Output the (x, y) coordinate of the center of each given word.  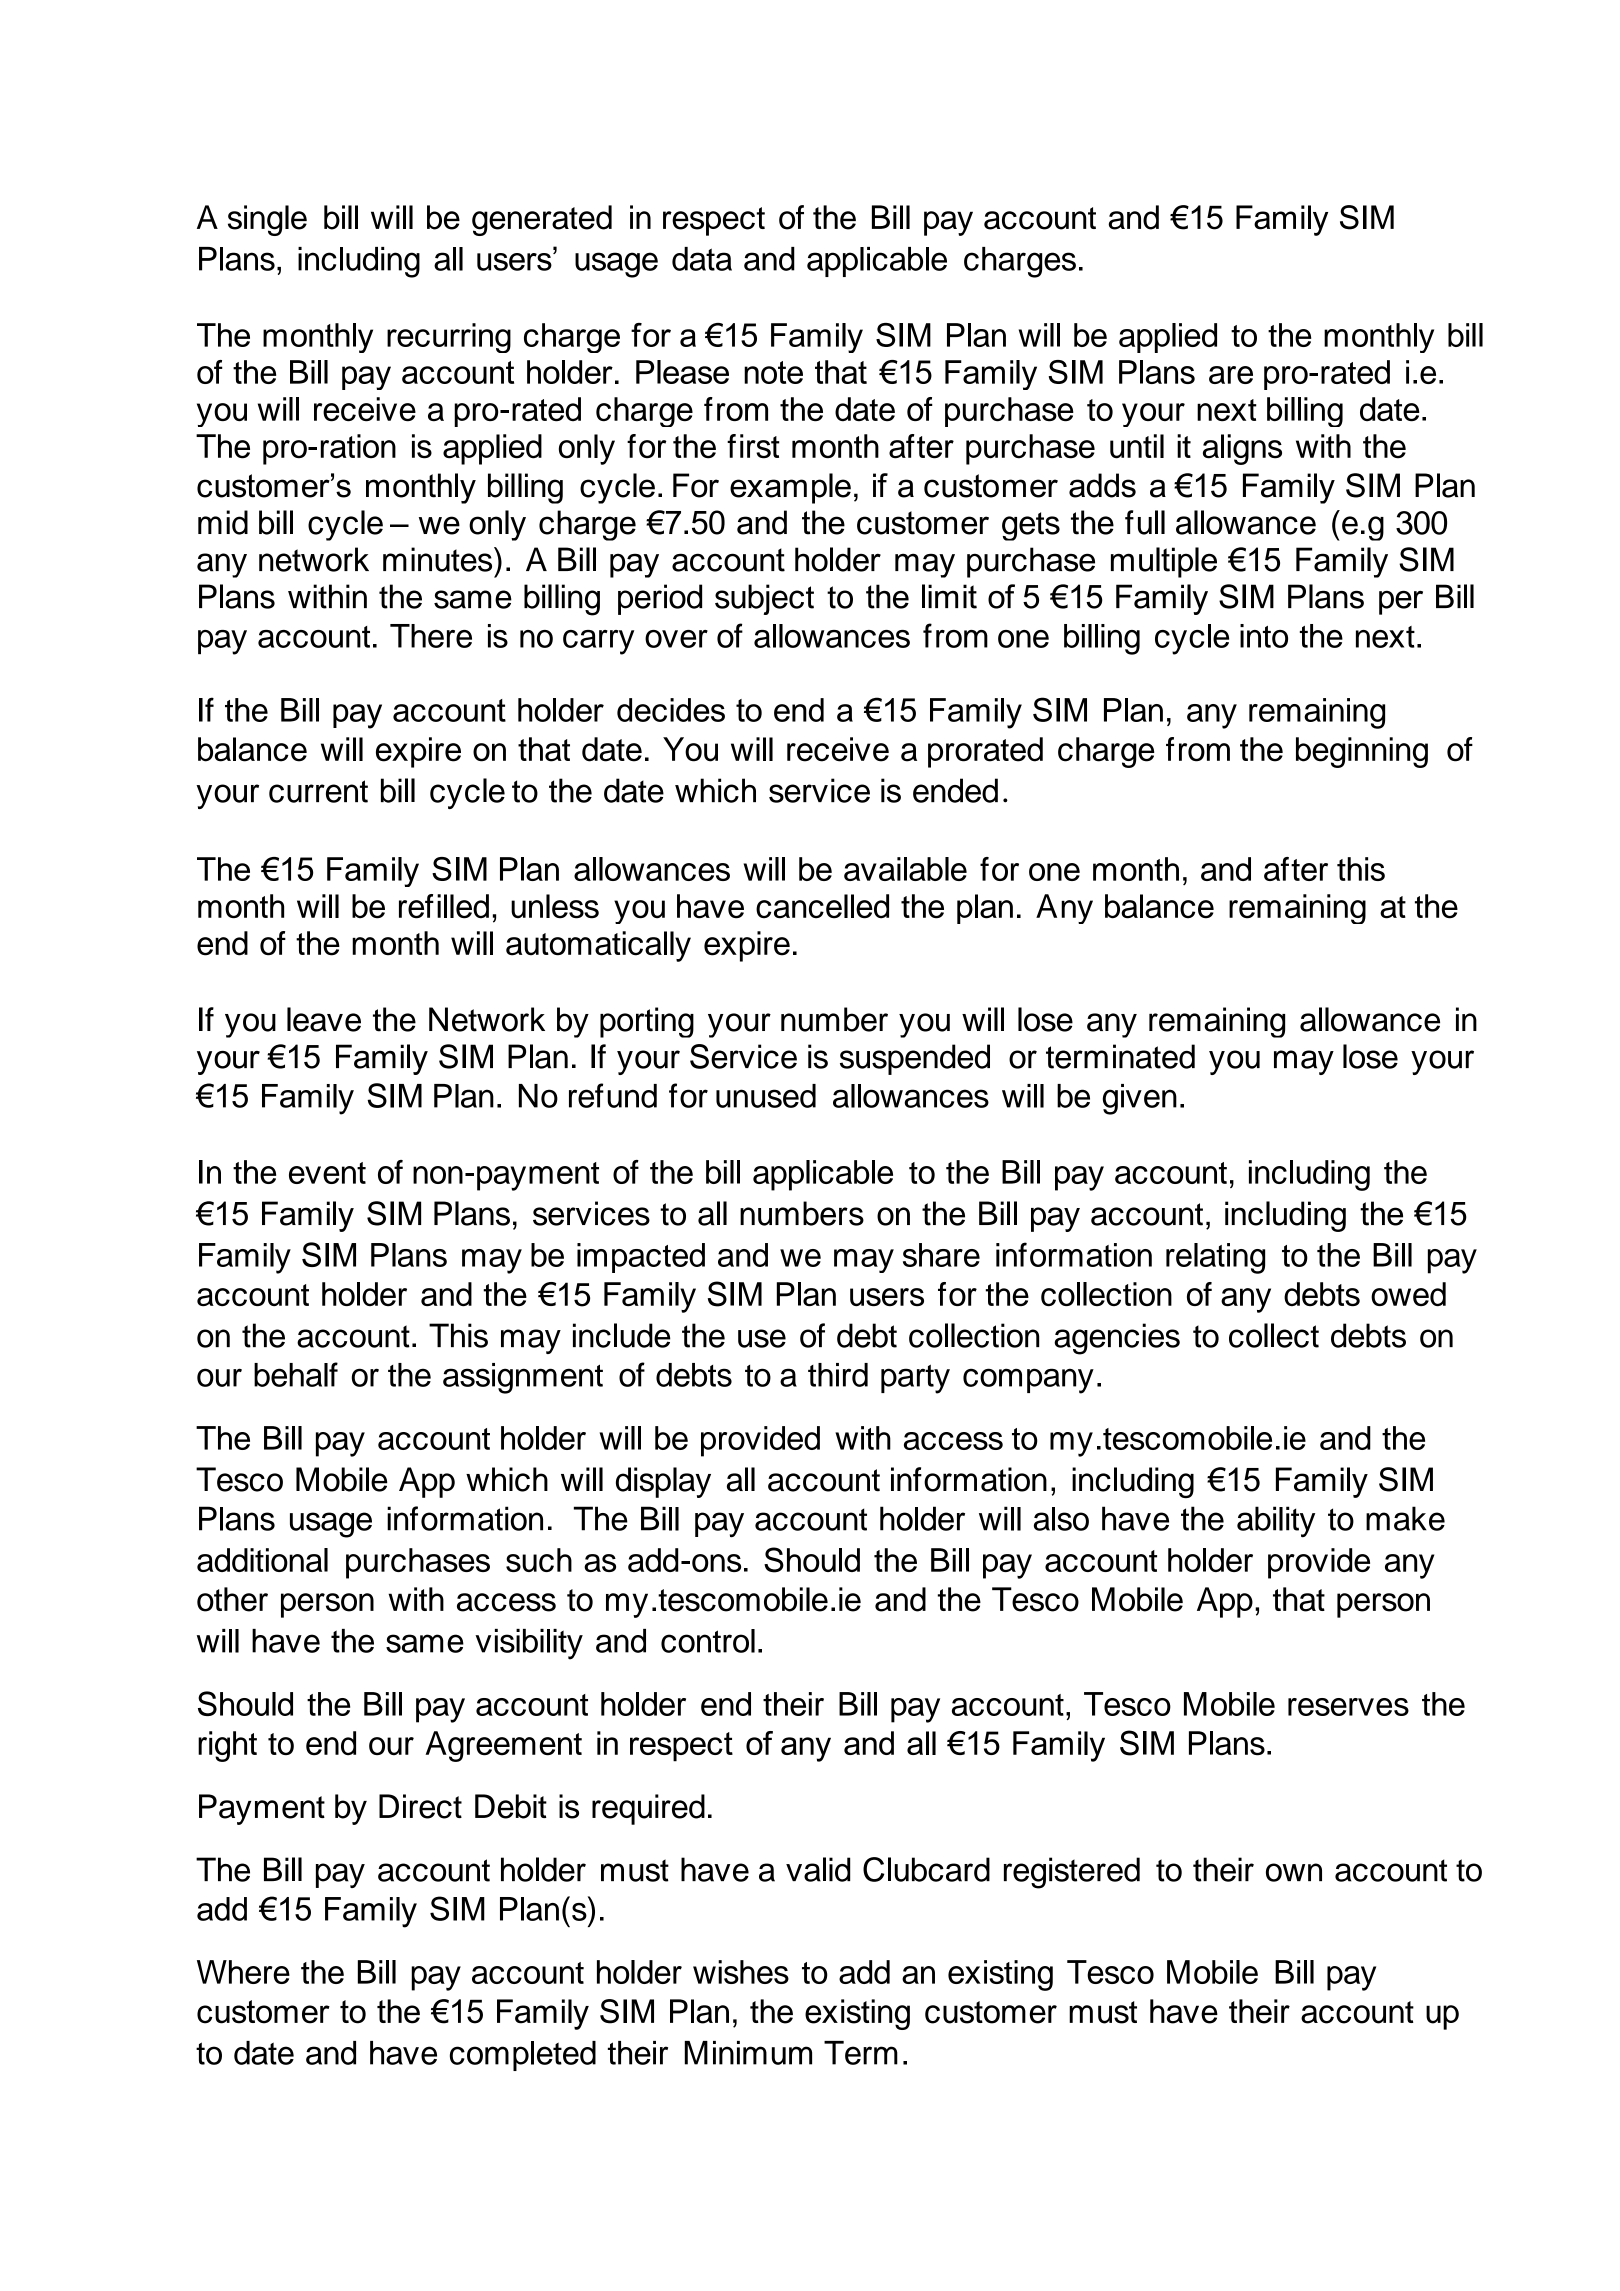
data (702, 259)
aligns (1242, 449)
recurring (449, 338)
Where (243, 1972)
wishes (741, 1972)
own (1294, 1872)
